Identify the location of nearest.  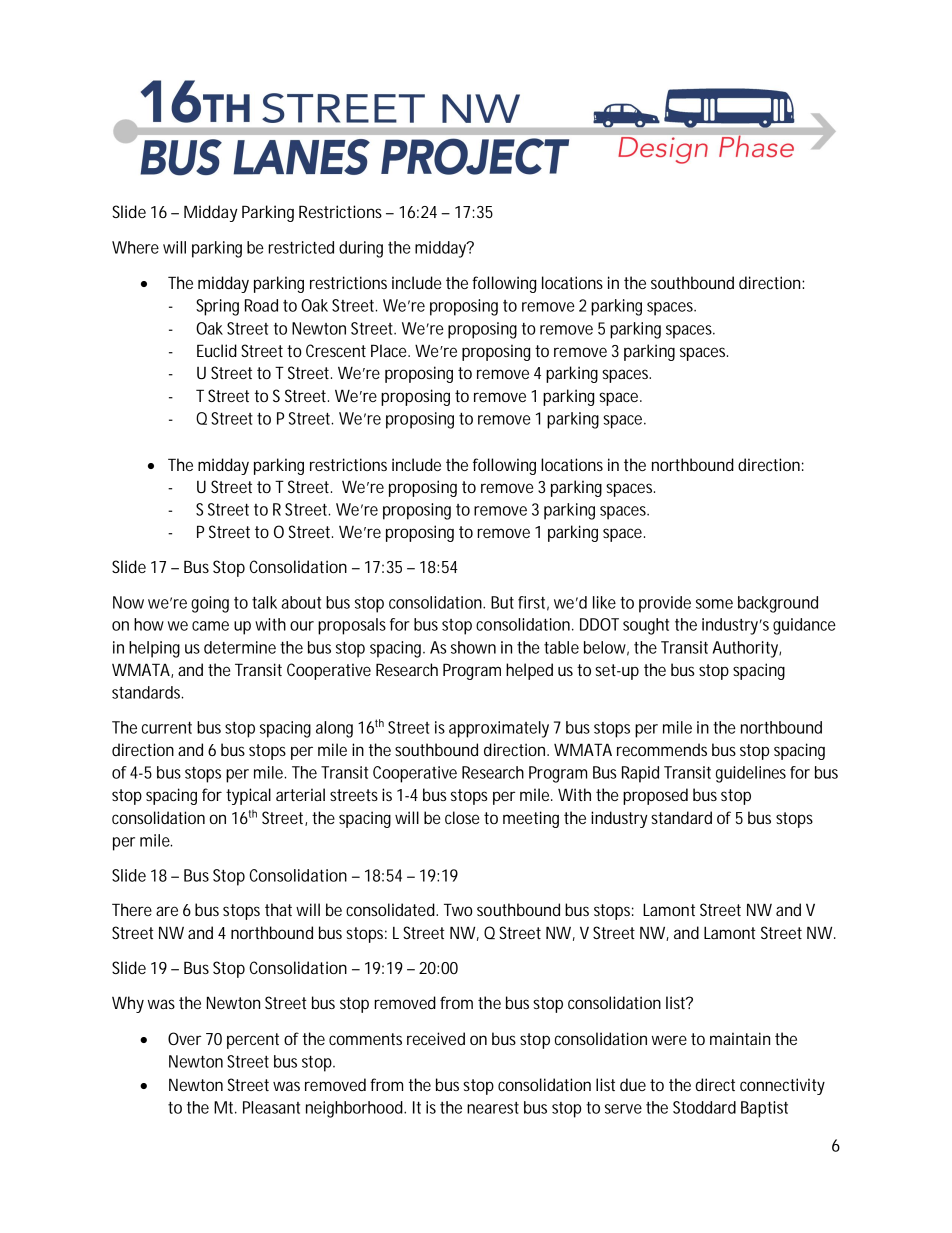
(493, 1108).
